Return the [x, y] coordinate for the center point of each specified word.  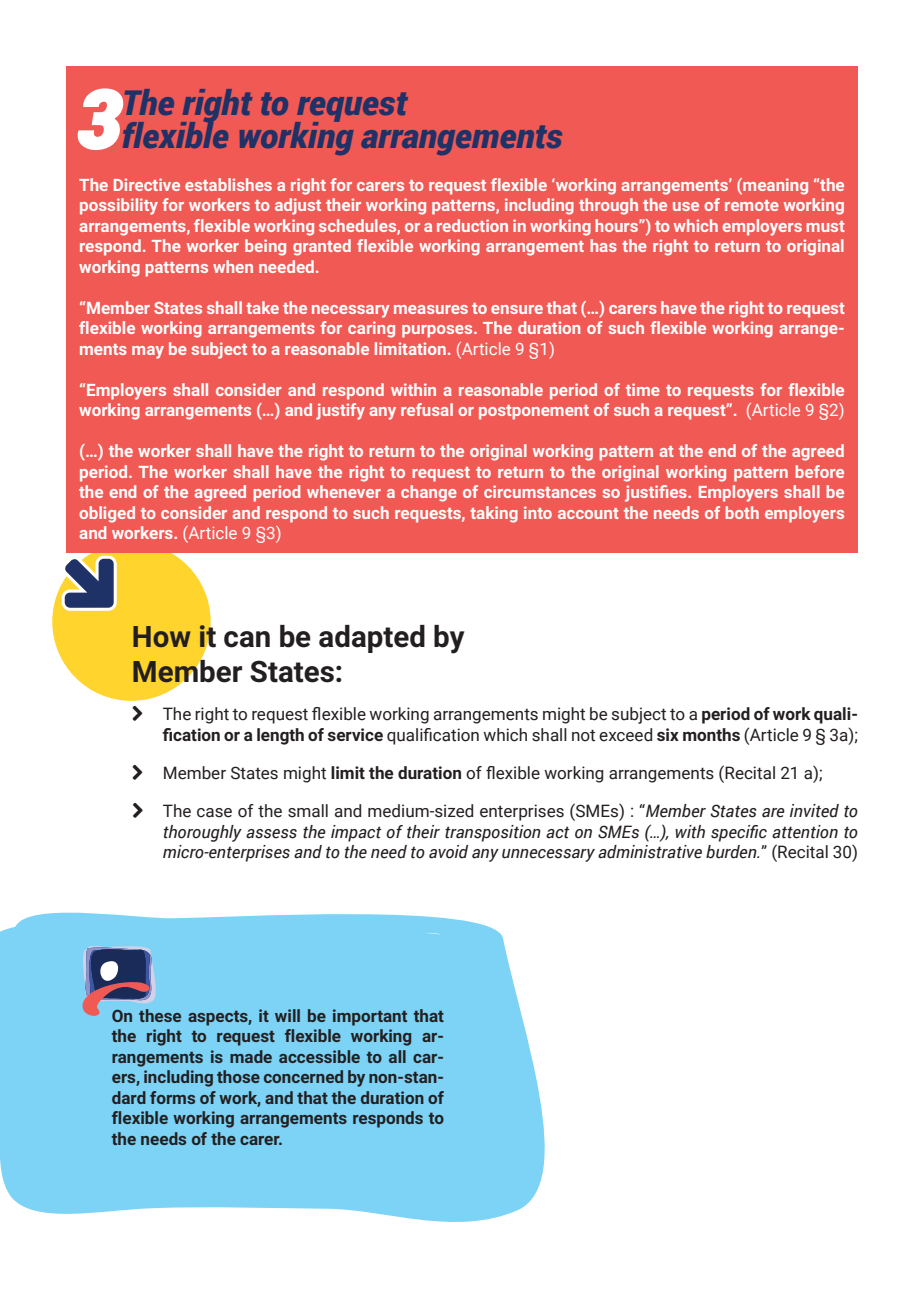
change [429, 493]
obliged [107, 514]
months [711, 734]
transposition [493, 833]
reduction [472, 225]
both [742, 512]
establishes [228, 184]
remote [752, 205]
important [370, 1017]
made [251, 1056]
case [214, 813]
